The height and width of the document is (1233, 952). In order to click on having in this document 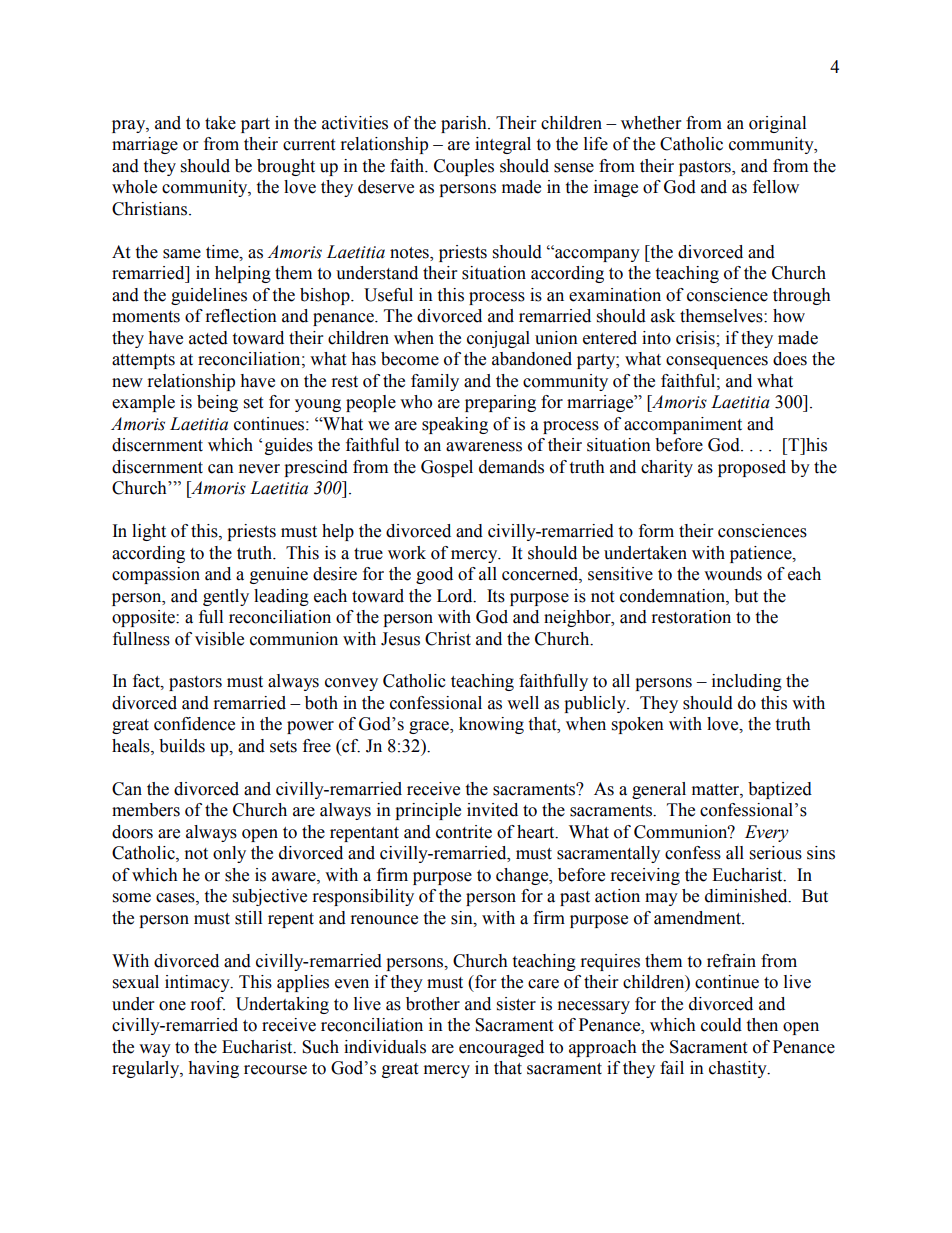, I will do `click(213, 1069)`.
